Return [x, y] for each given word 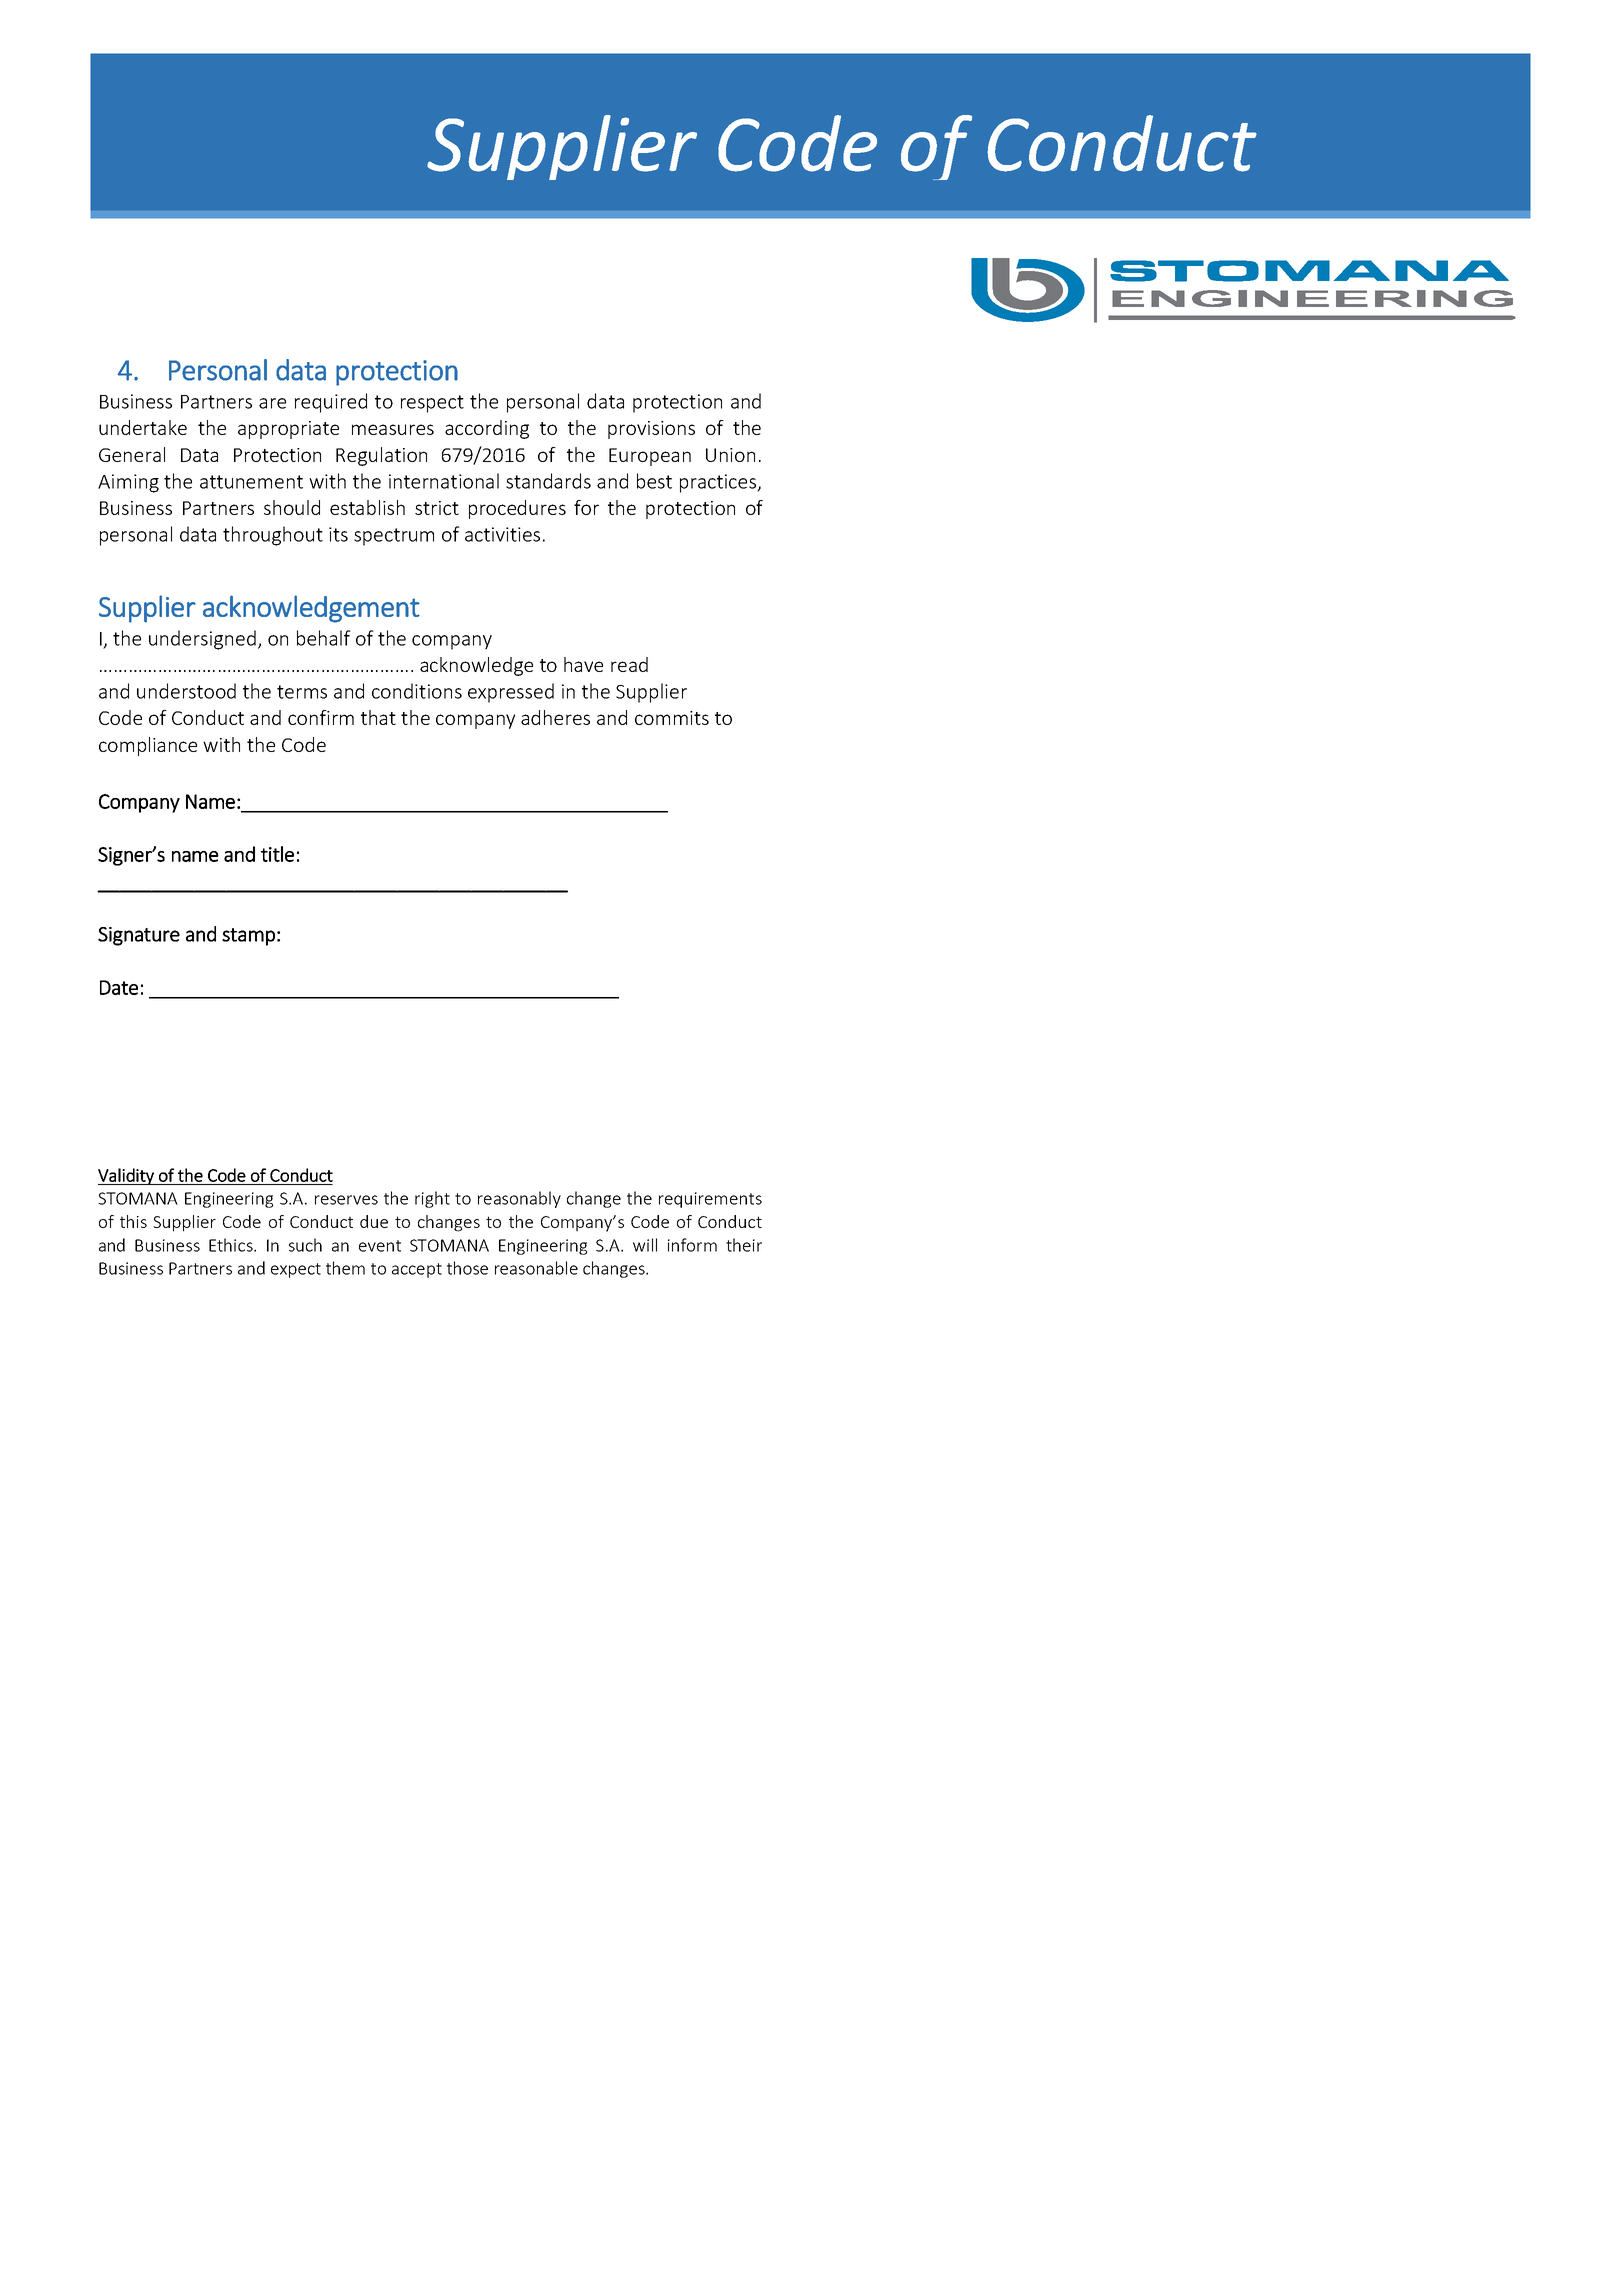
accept [417, 1270]
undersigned [202, 640]
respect [432, 404]
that [378, 717]
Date [119, 987]
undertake [143, 427]
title [277, 854]
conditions [417, 691]
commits [672, 718]
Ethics [232, 1245]
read [629, 664]
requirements [710, 1200]
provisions [651, 430]
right [432, 1199]
